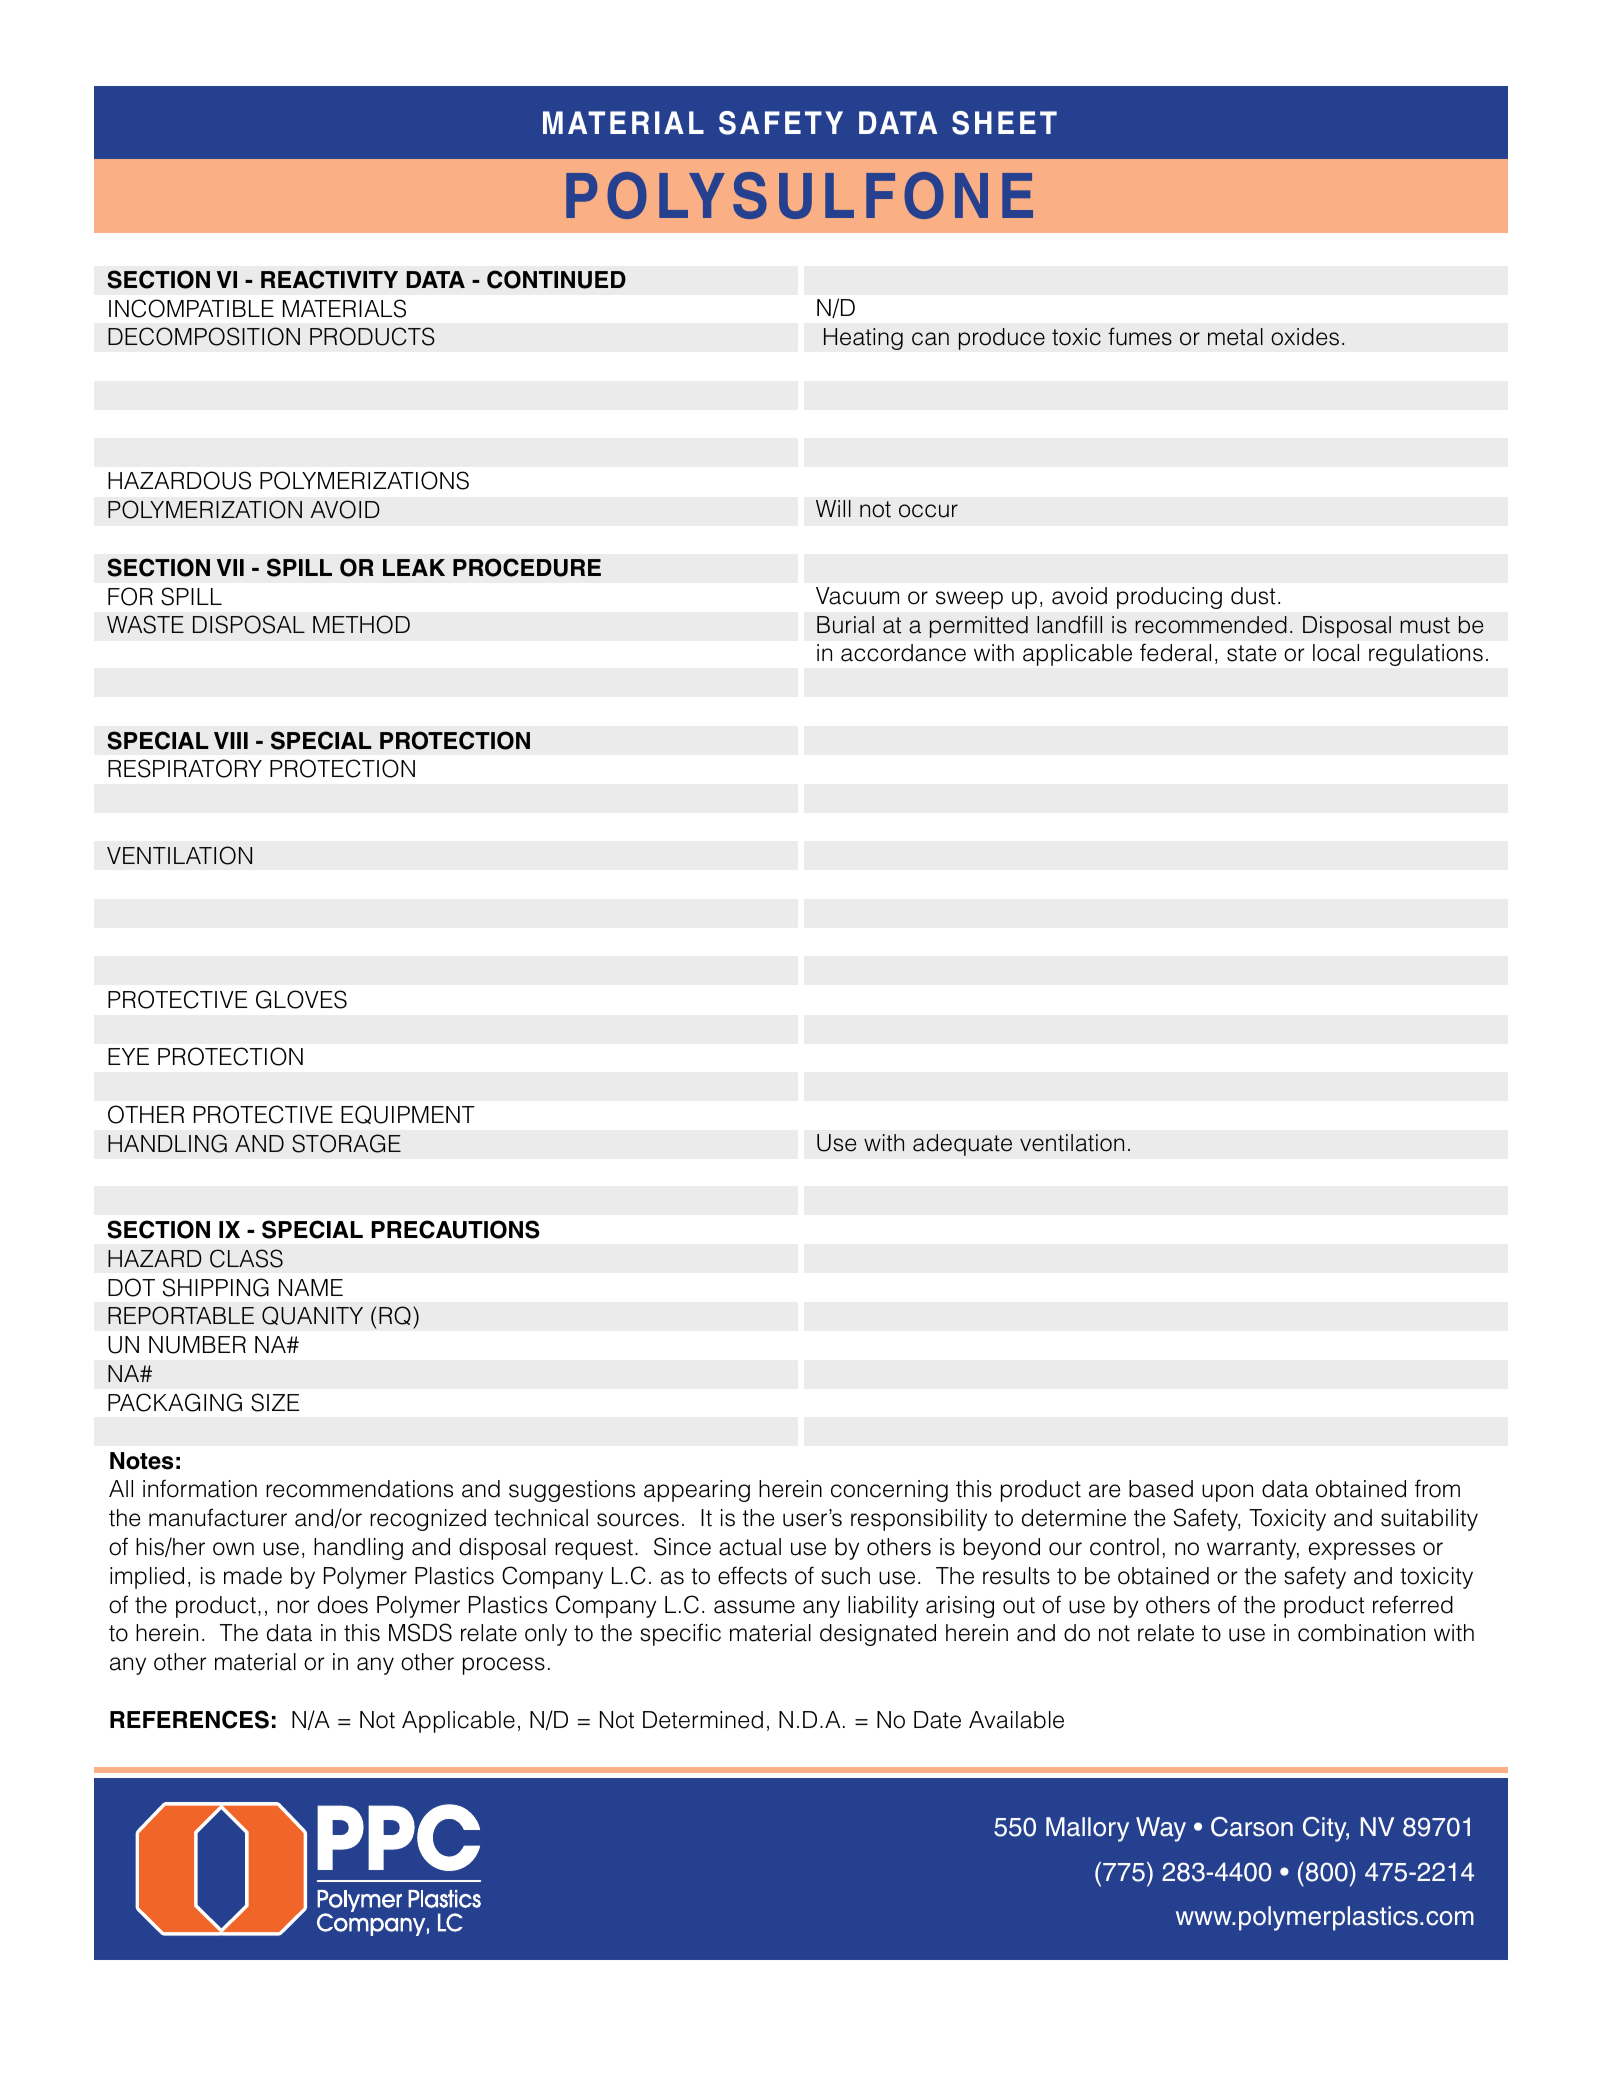  Describe the element at coordinates (189, 1719) in the page. I see `REFERENCES` at that location.
